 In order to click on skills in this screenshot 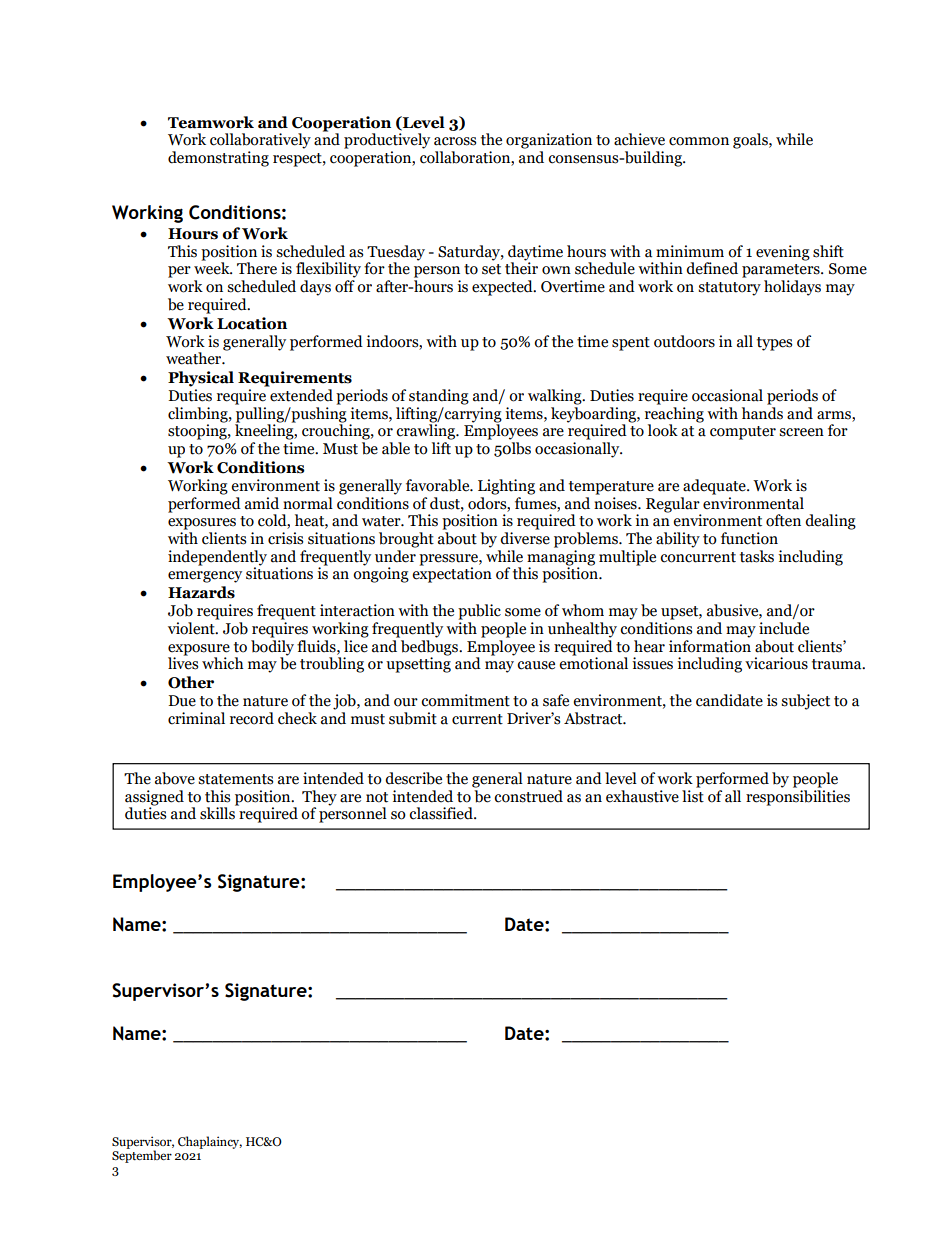, I will do `click(218, 812)`.
